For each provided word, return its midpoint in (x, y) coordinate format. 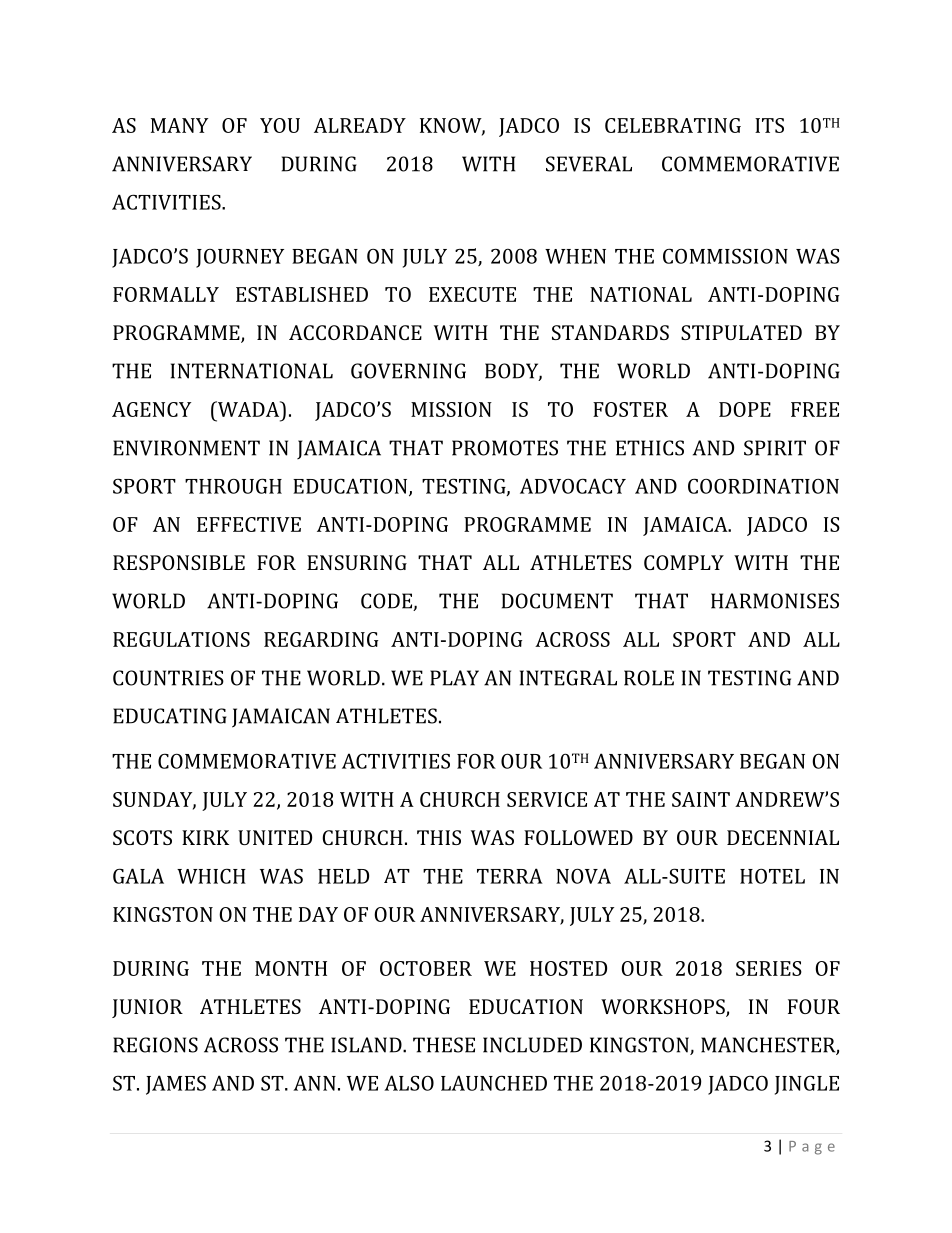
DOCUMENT (557, 601)
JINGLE (807, 1085)
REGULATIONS (181, 639)
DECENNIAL (783, 837)
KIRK (205, 837)
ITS (769, 125)
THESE (444, 1045)
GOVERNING (408, 371)
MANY (179, 125)
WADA (248, 409)
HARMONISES (775, 601)
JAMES (176, 1085)
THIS (439, 837)
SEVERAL (589, 164)
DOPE (745, 409)
